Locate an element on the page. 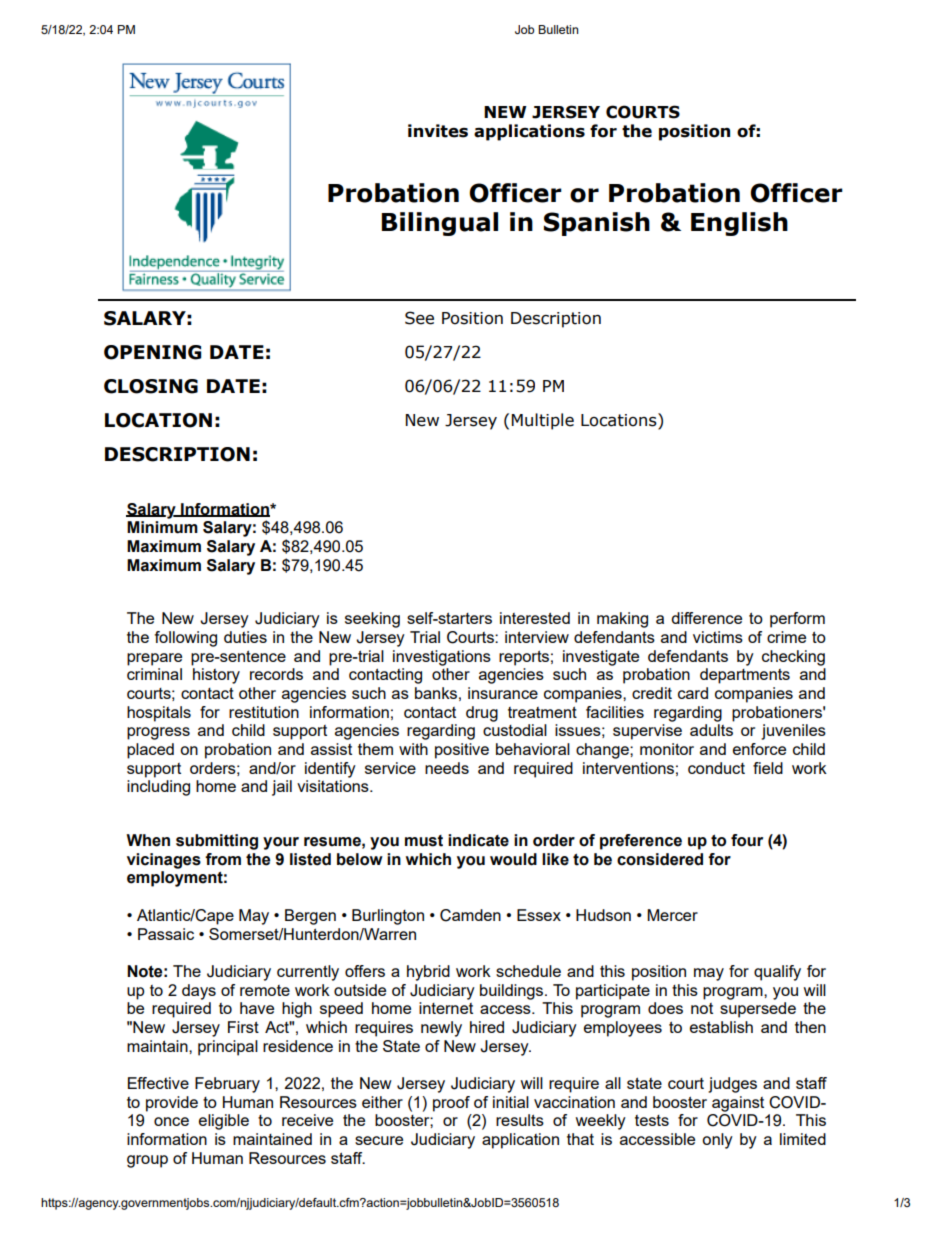  Bilingual is located at coordinates (440, 224).
